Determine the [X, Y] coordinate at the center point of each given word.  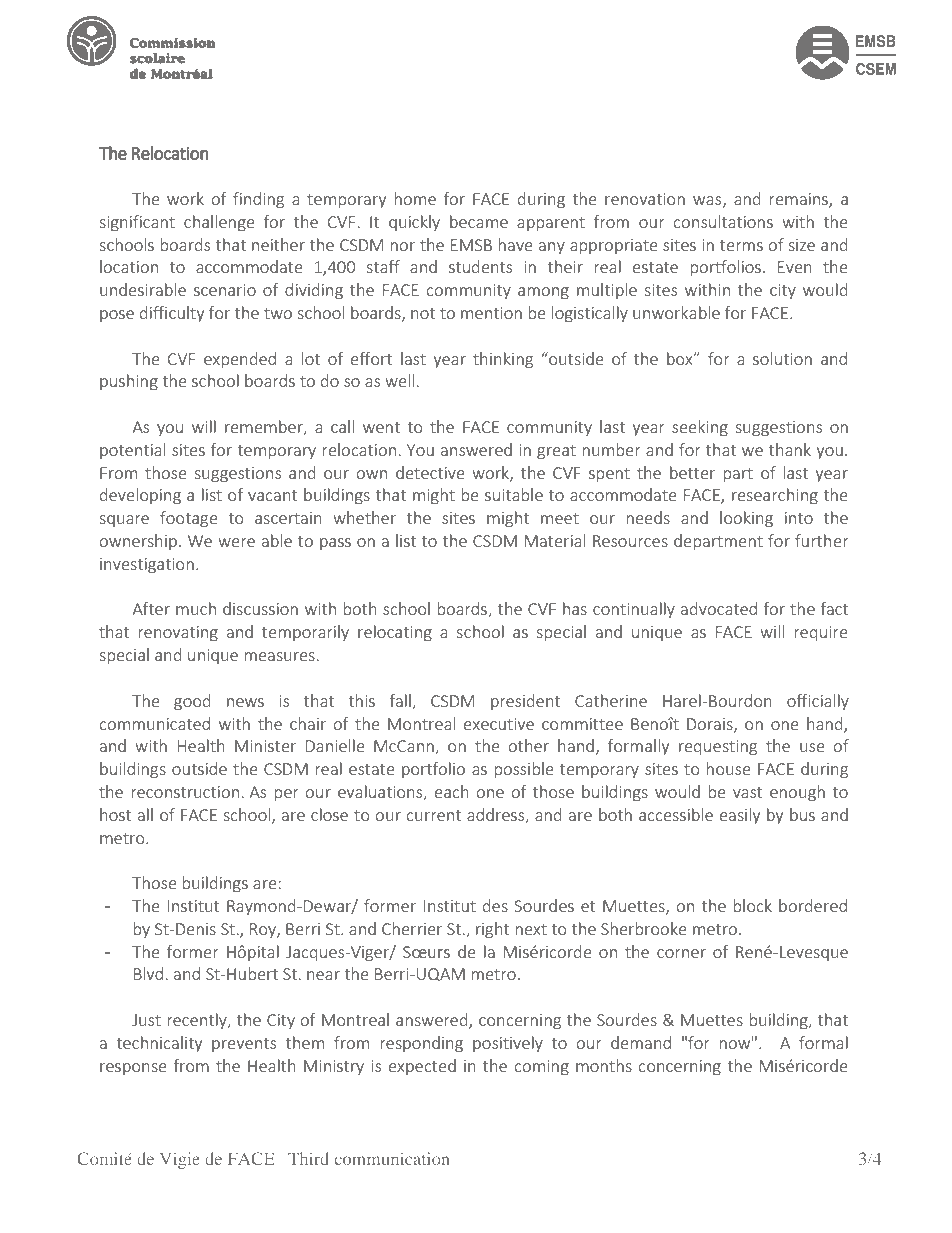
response [133, 1069]
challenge [219, 223]
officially [818, 702]
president [525, 702]
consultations [723, 221]
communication [392, 1158]
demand [641, 1042]
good [192, 702]
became [479, 221]
